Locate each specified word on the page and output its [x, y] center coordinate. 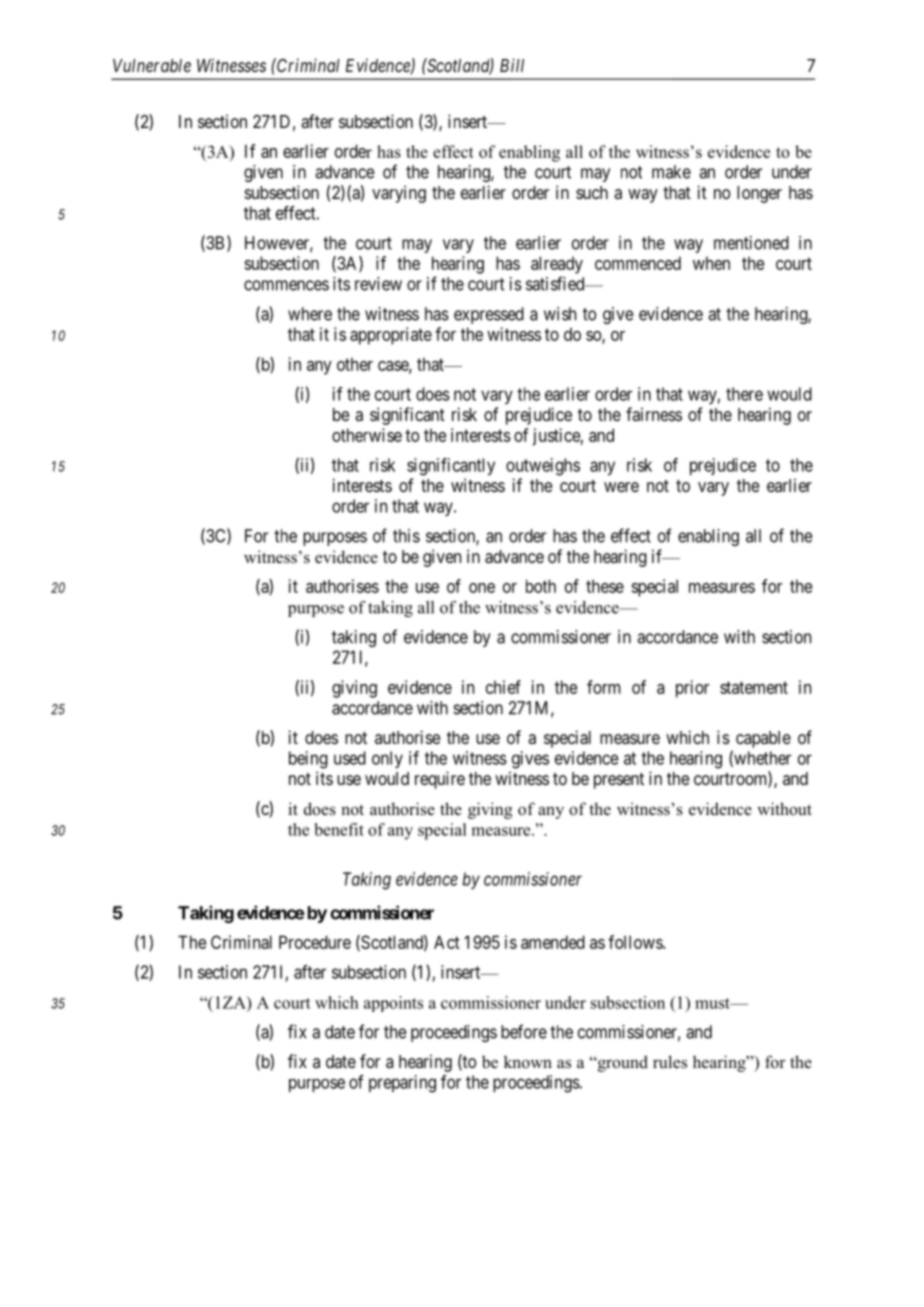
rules [670, 1062]
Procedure [315, 942]
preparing [402, 1084]
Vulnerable [152, 65]
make [671, 172]
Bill [512, 65]
